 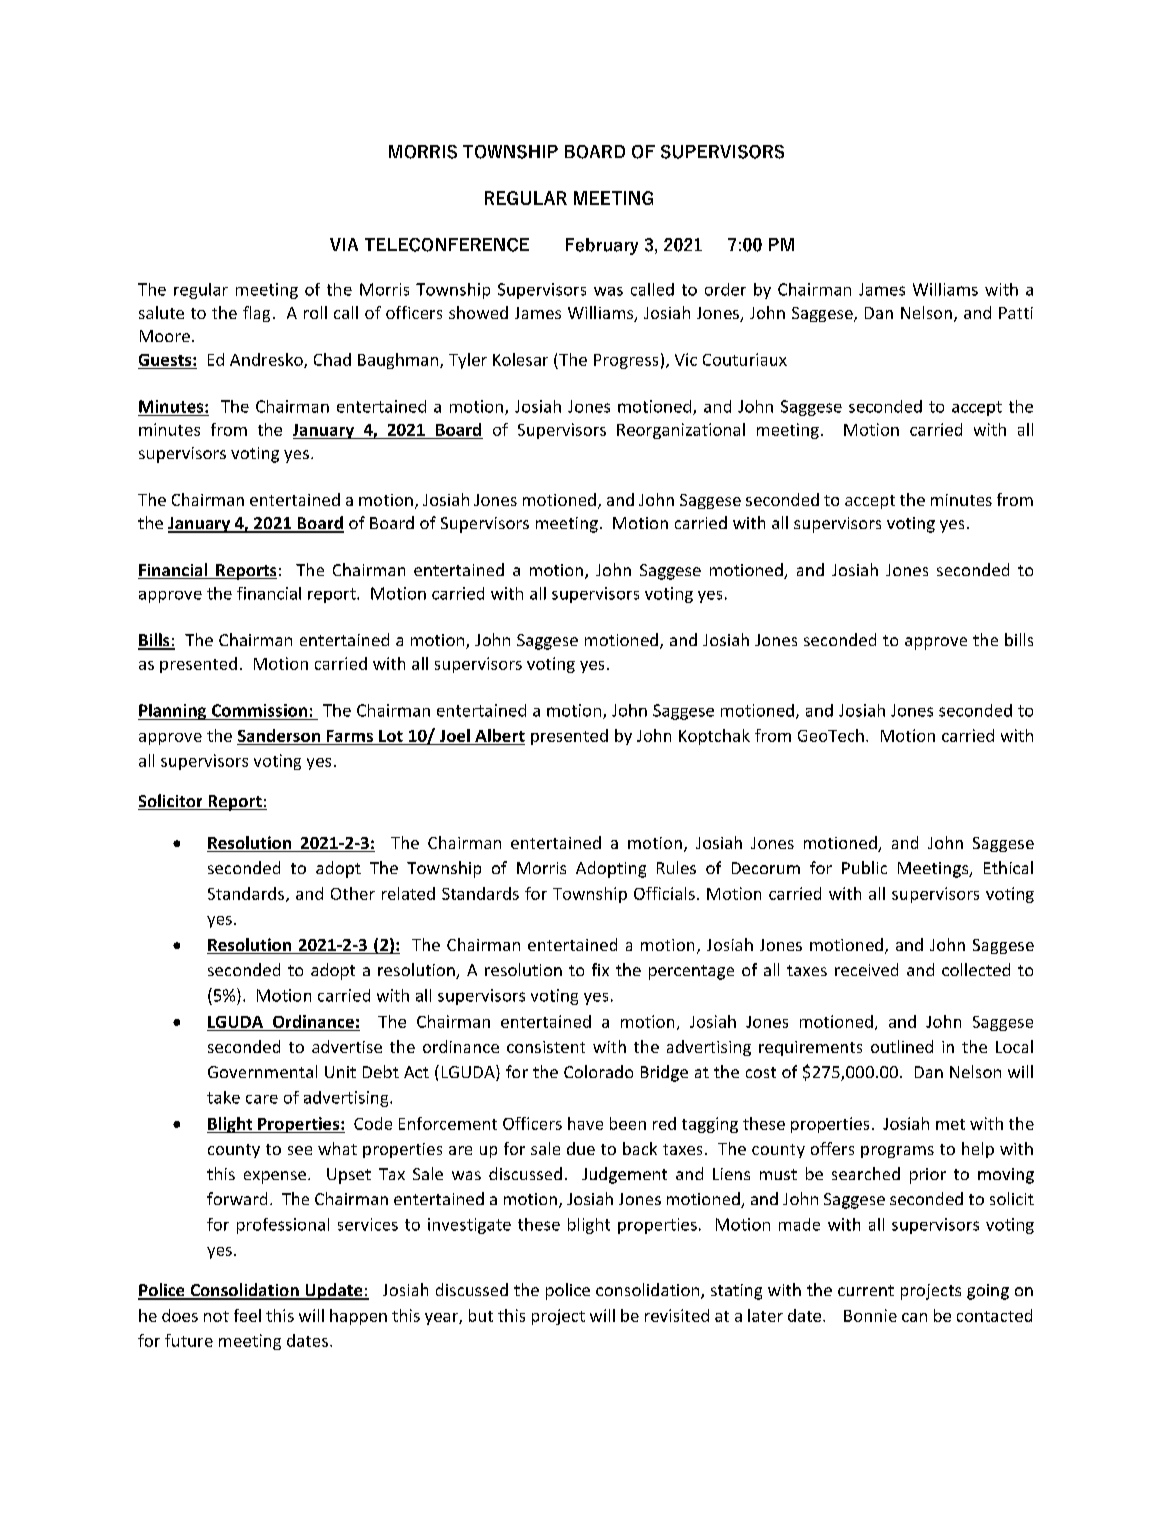 What do you see at coordinates (866, 969) in the document?
I see `received` at bounding box center [866, 969].
